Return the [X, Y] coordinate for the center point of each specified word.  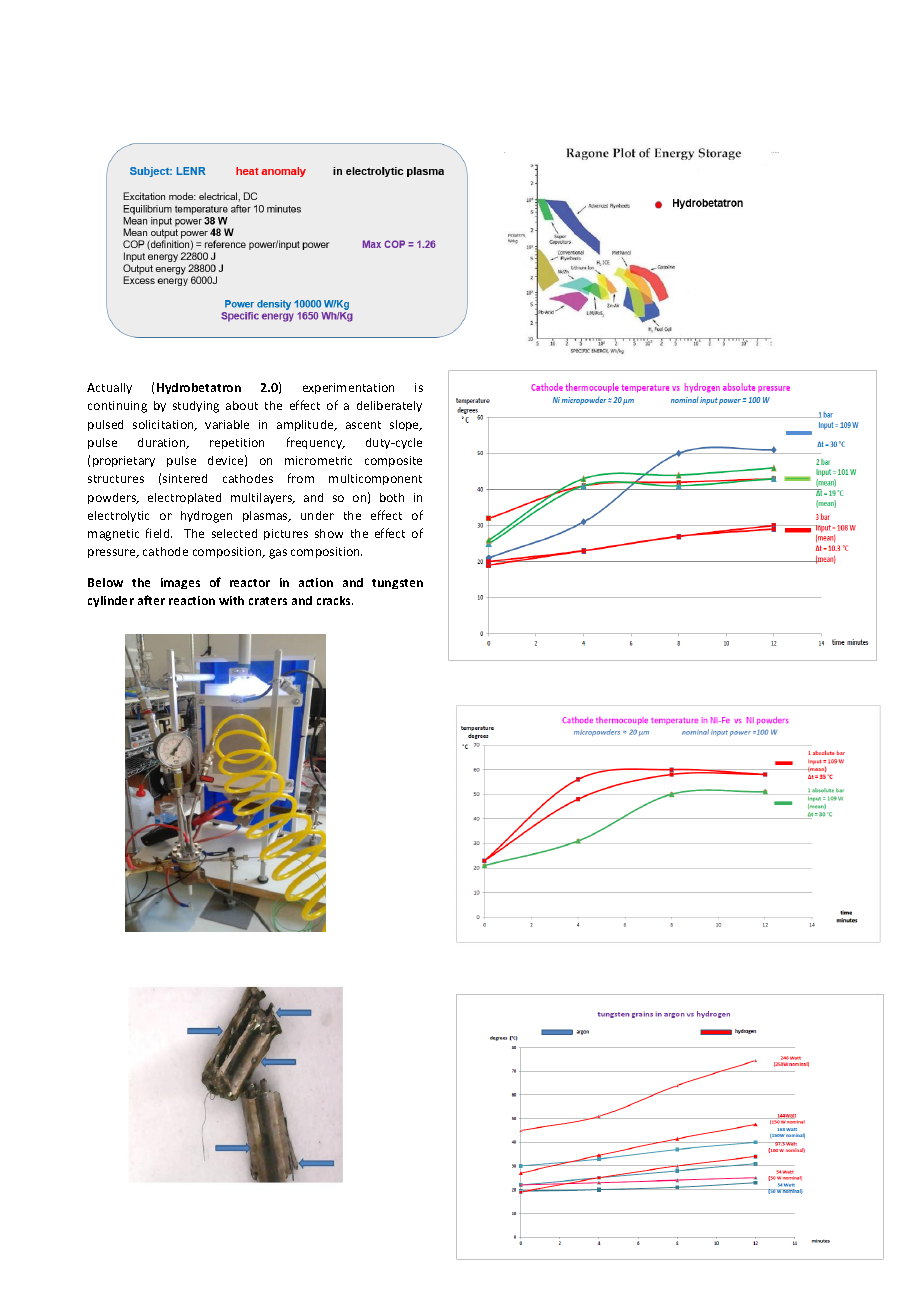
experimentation [348, 388]
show [329, 533]
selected [234, 533]
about [242, 405]
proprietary [124, 461]
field [159, 533]
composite [393, 461]
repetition [237, 443]
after [151, 600]
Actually [109, 388]
